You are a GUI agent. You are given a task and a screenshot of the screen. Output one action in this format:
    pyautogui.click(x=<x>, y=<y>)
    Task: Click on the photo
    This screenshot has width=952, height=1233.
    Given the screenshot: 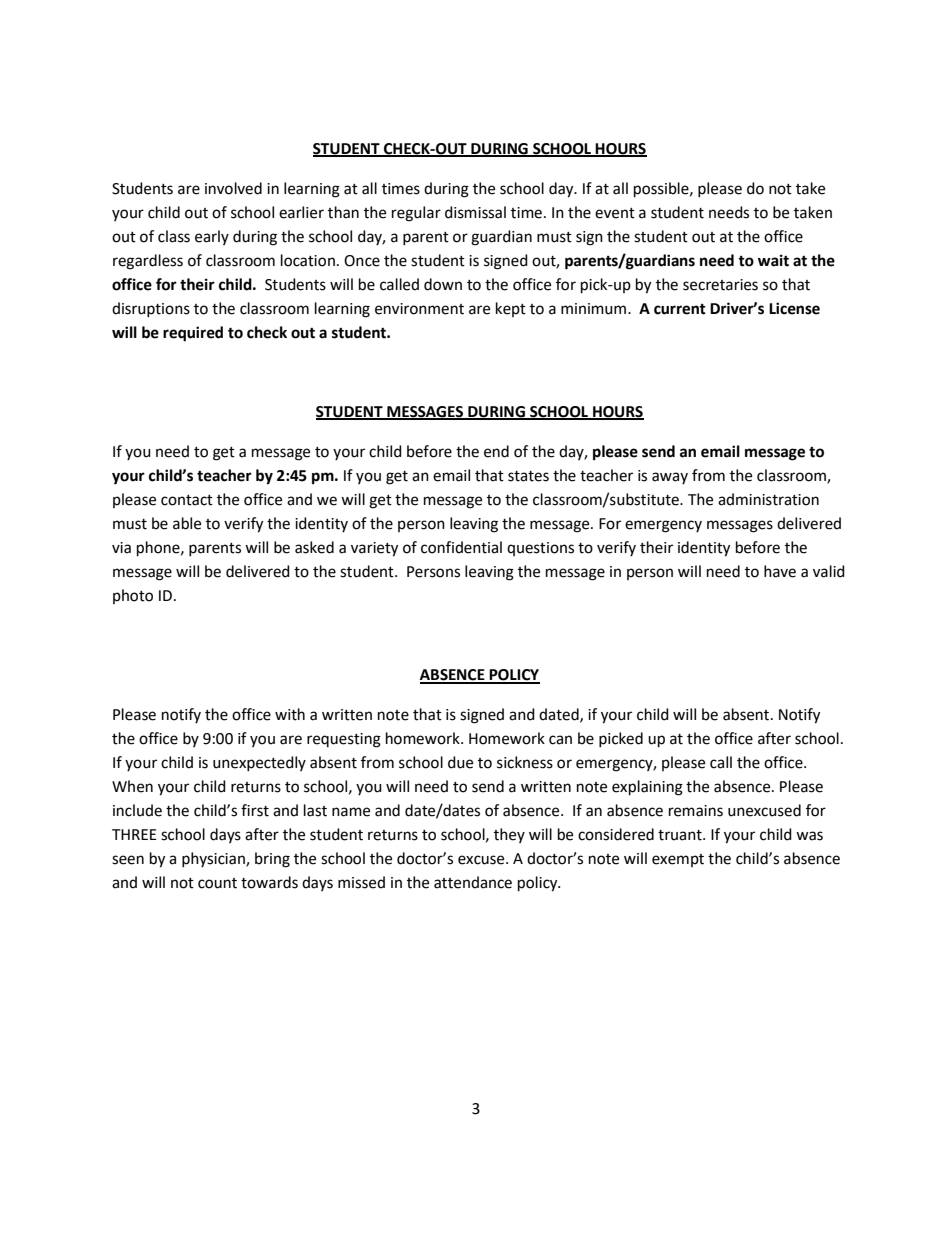 What is the action you would take?
    pyautogui.click(x=133, y=596)
